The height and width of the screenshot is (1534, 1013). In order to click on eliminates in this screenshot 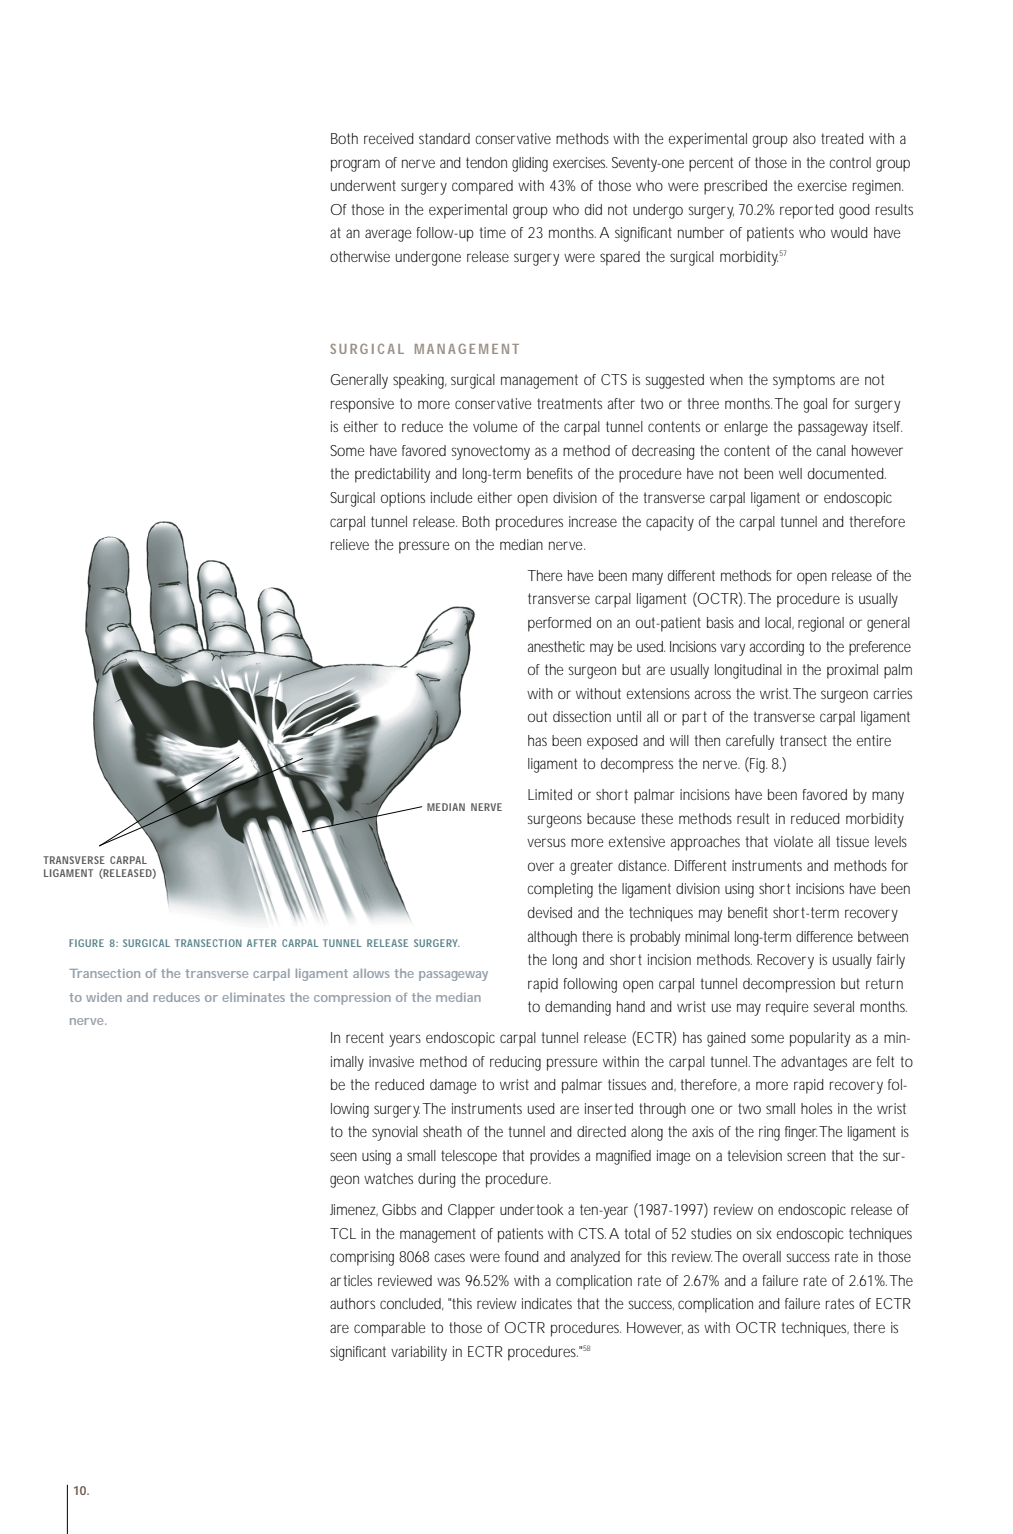, I will do `click(253, 997)`.
